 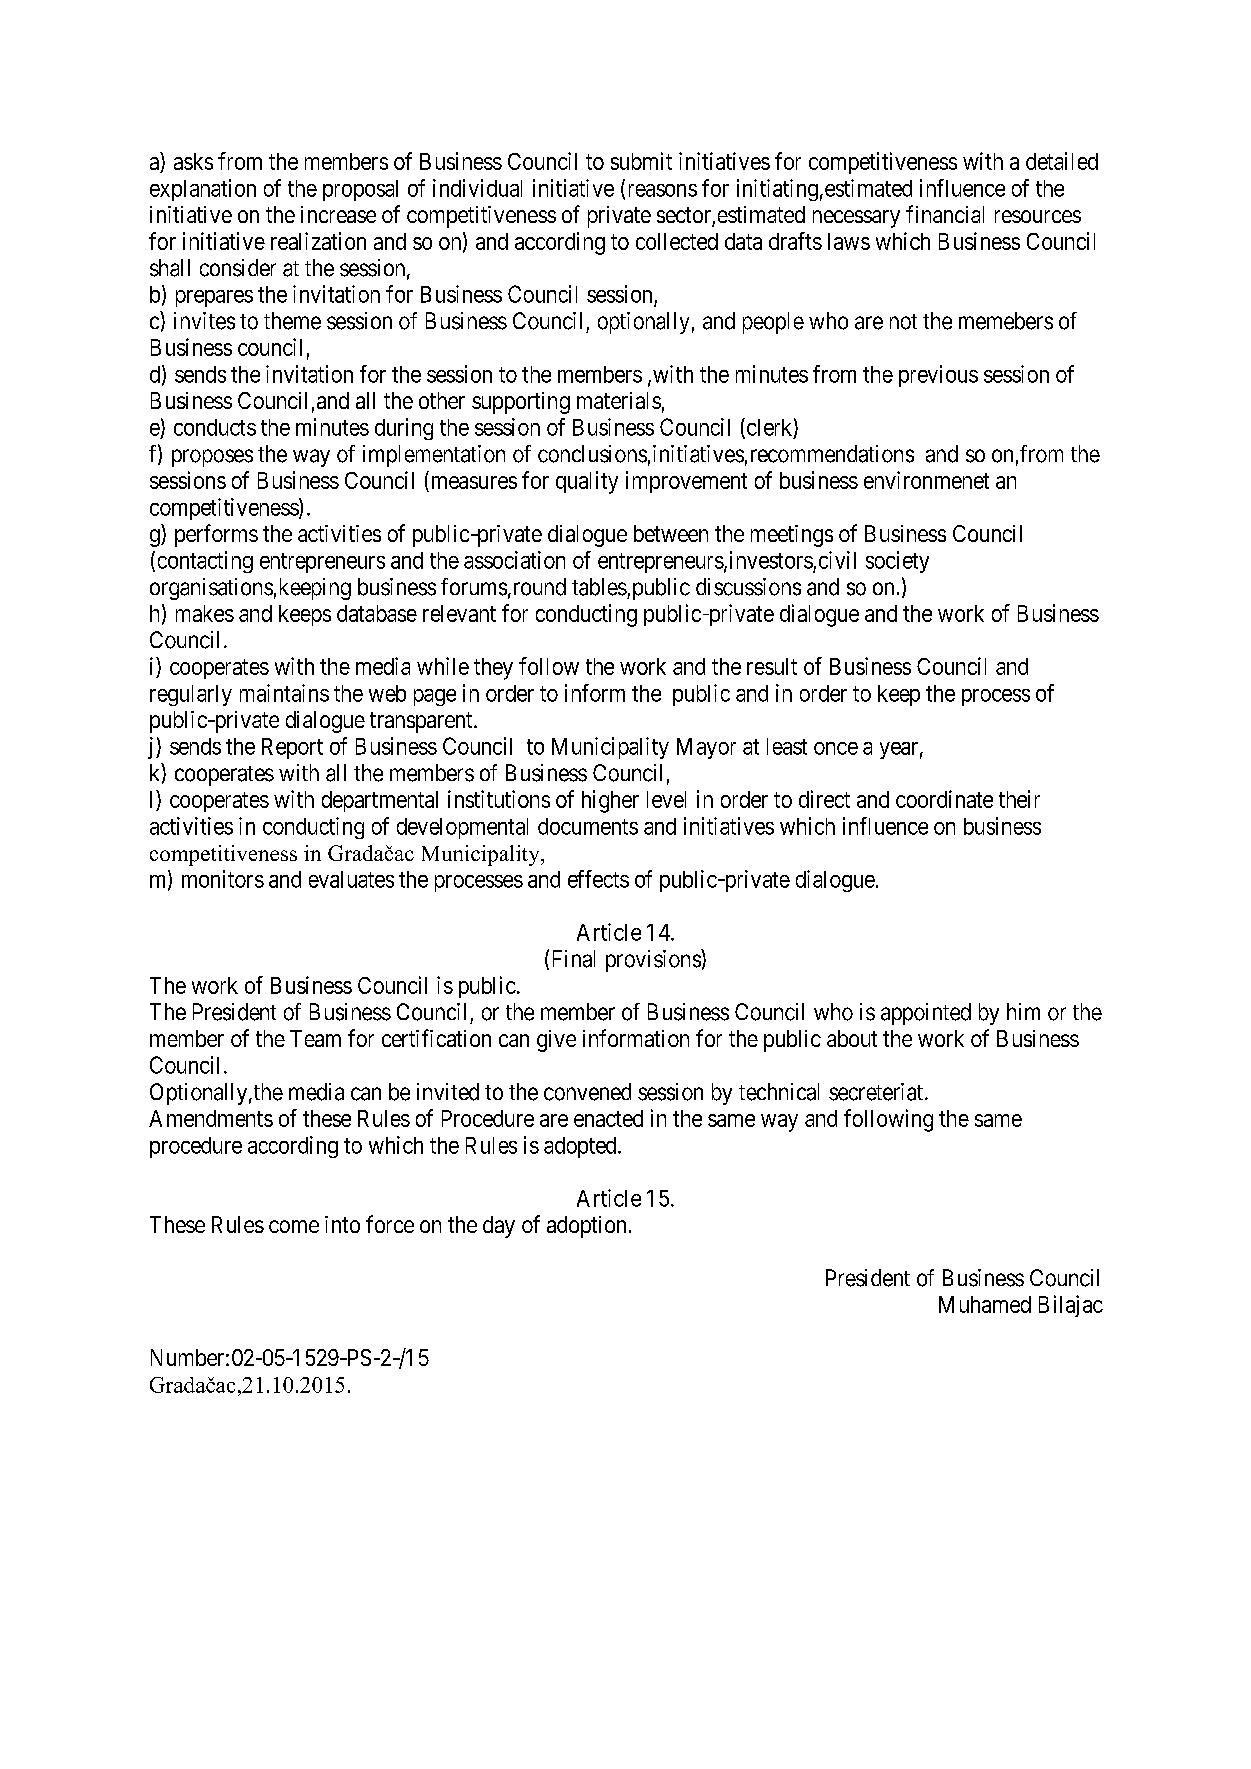 What do you see at coordinates (836, 748) in the screenshot?
I see `once` at bounding box center [836, 748].
